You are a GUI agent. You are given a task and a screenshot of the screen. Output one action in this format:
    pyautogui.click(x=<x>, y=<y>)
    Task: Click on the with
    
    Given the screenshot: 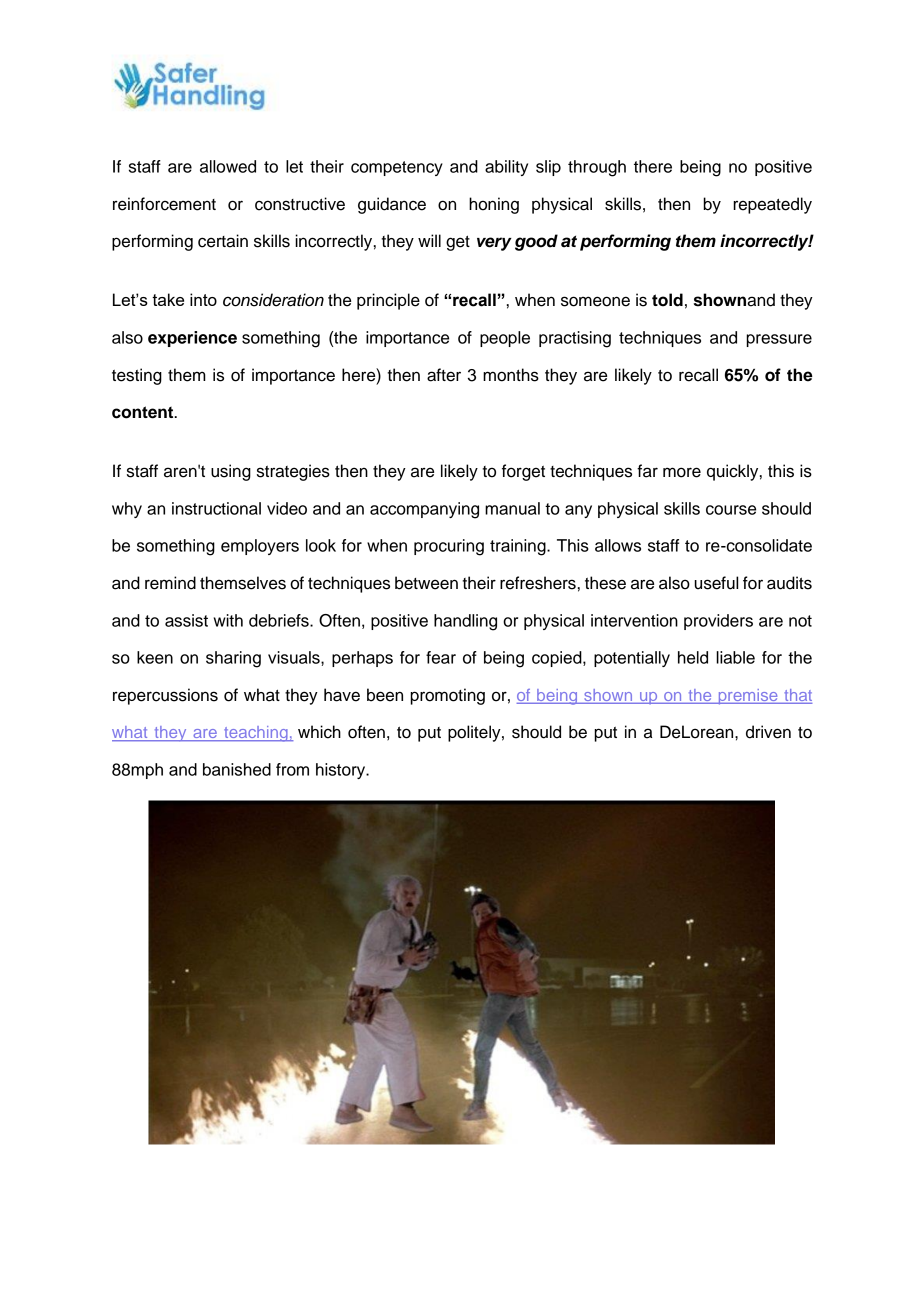 What is the action you would take?
    pyautogui.click(x=228, y=620)
